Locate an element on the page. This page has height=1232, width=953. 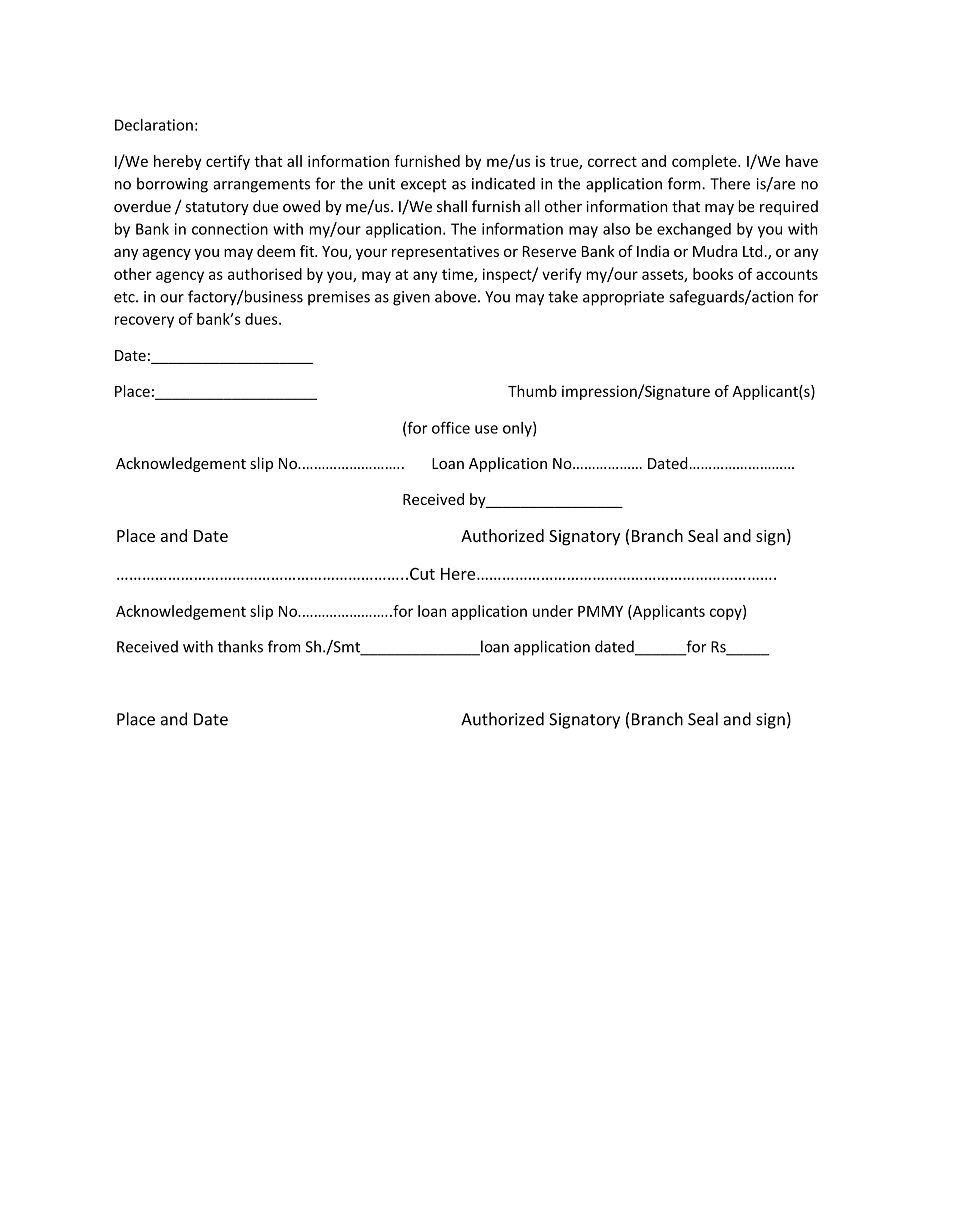
certify is located at coordinates (228, 162).
